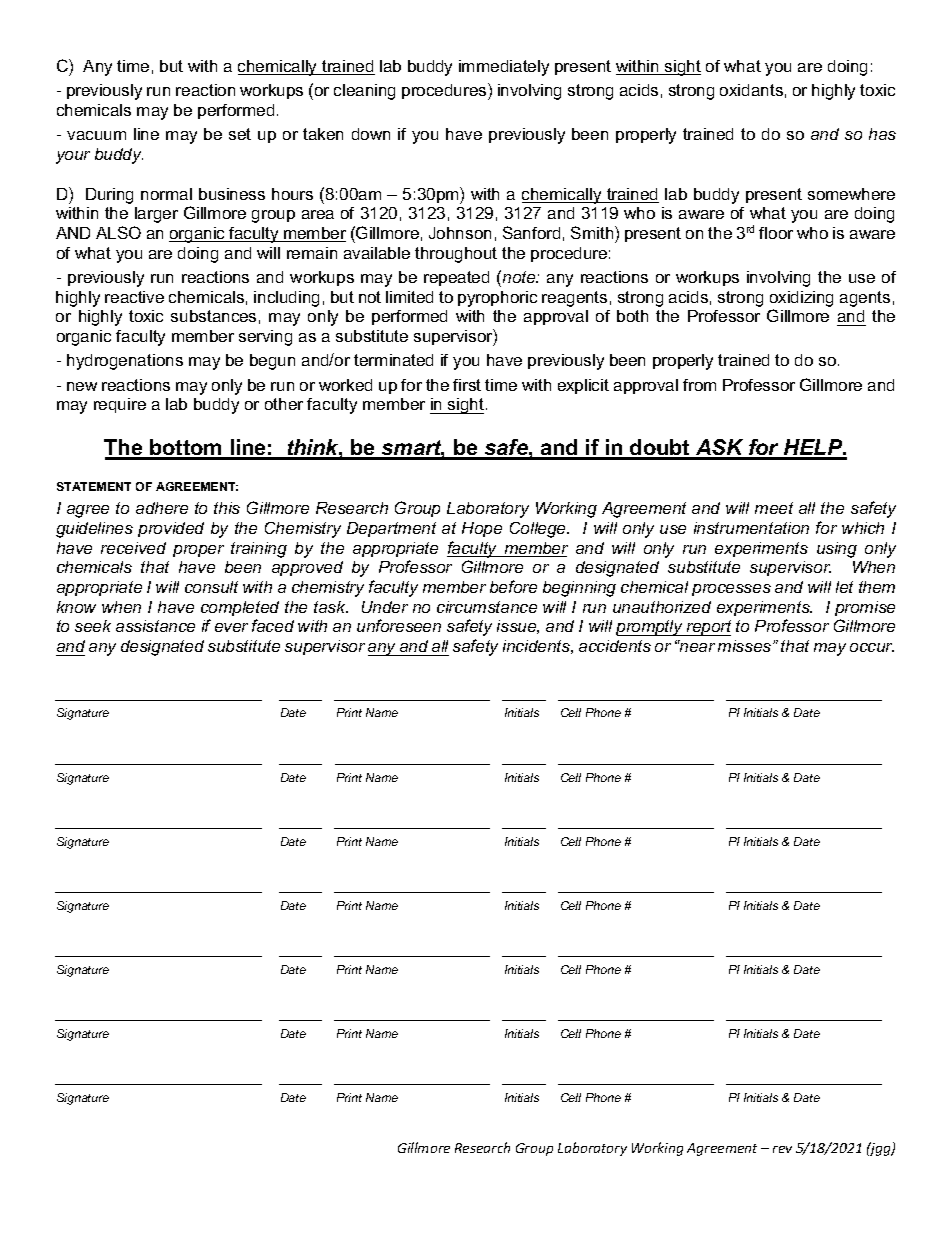 Image resolution: width=952 pixels, height=1233 pixels. Describe the element at coordinates (272, 362) in the screenshot. I see `begun` at that location.
